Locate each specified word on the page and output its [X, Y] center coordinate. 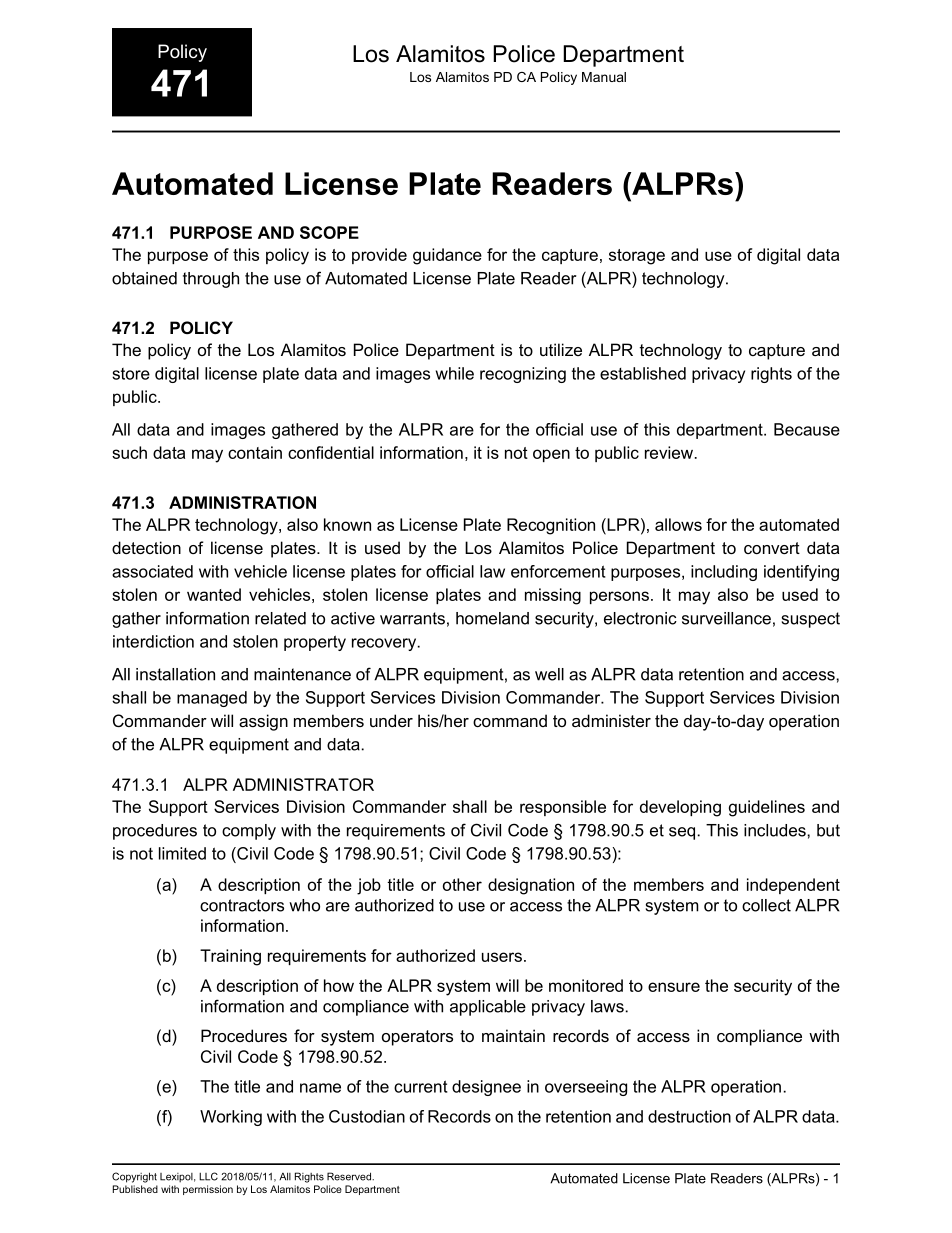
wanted [214, 594]
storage [637, 257]
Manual [604, 77]
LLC [208, 1176]
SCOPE [329, 232]
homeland [492, 618]
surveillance [726, 618]
